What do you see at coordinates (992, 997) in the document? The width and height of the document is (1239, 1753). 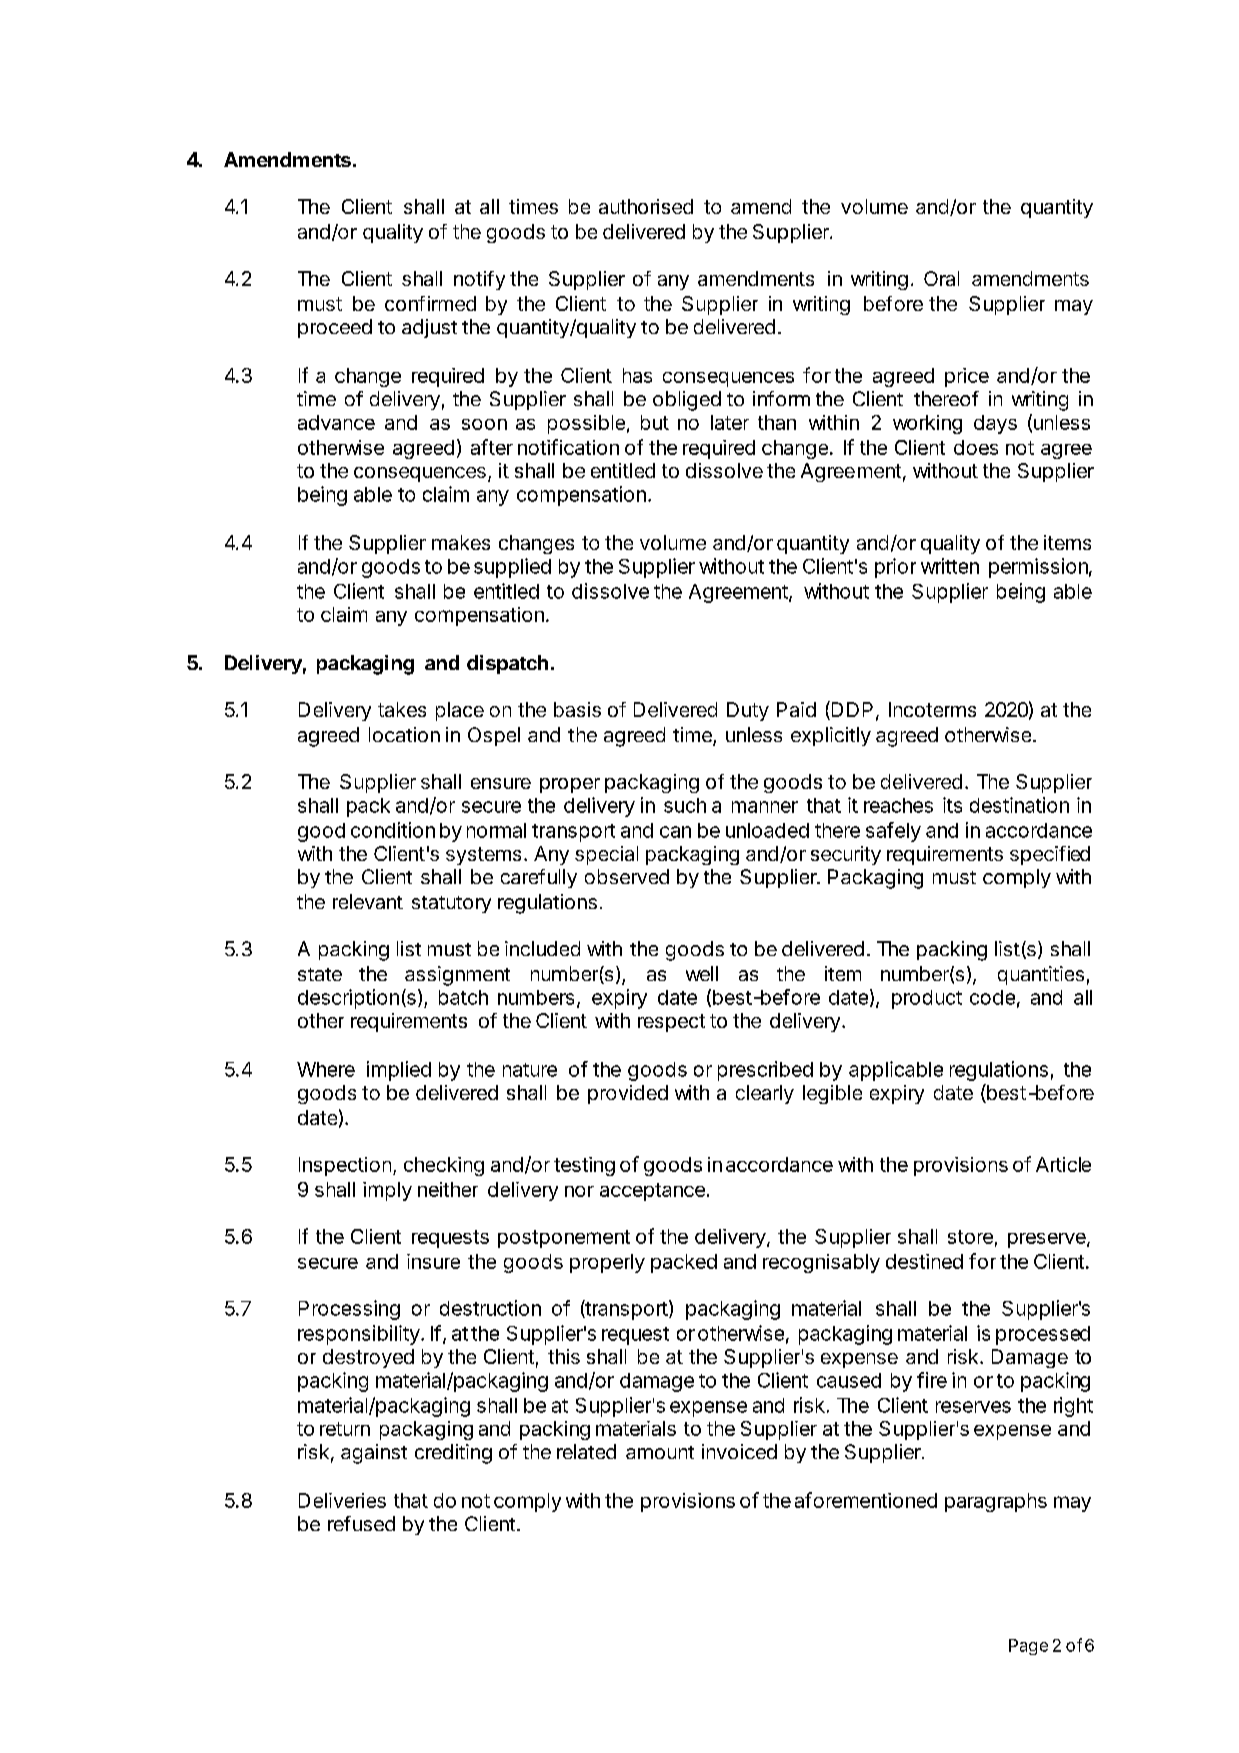 I see `code` at bounding box center [992, 997].
